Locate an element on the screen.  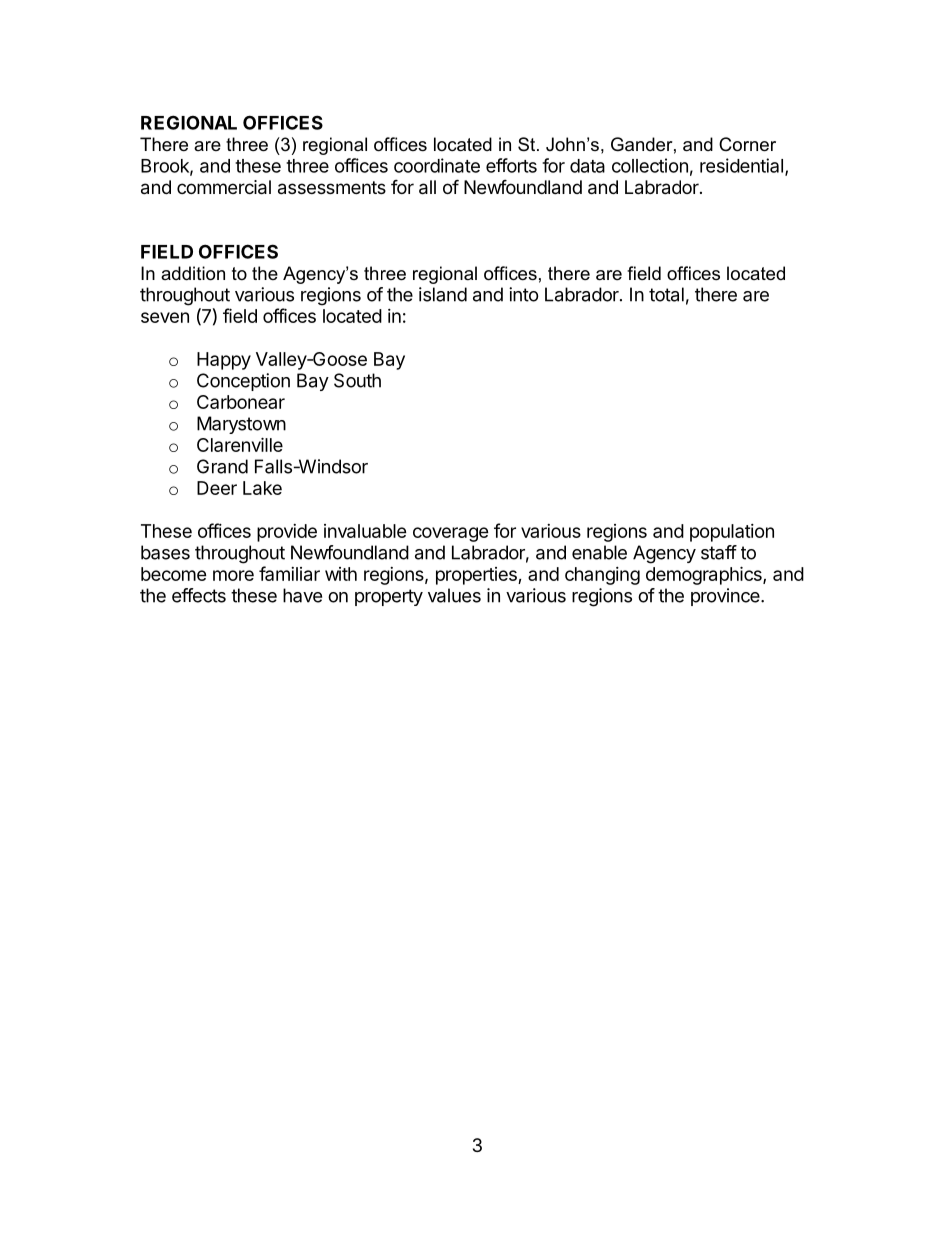
South is located at coordinates (357, 380).
